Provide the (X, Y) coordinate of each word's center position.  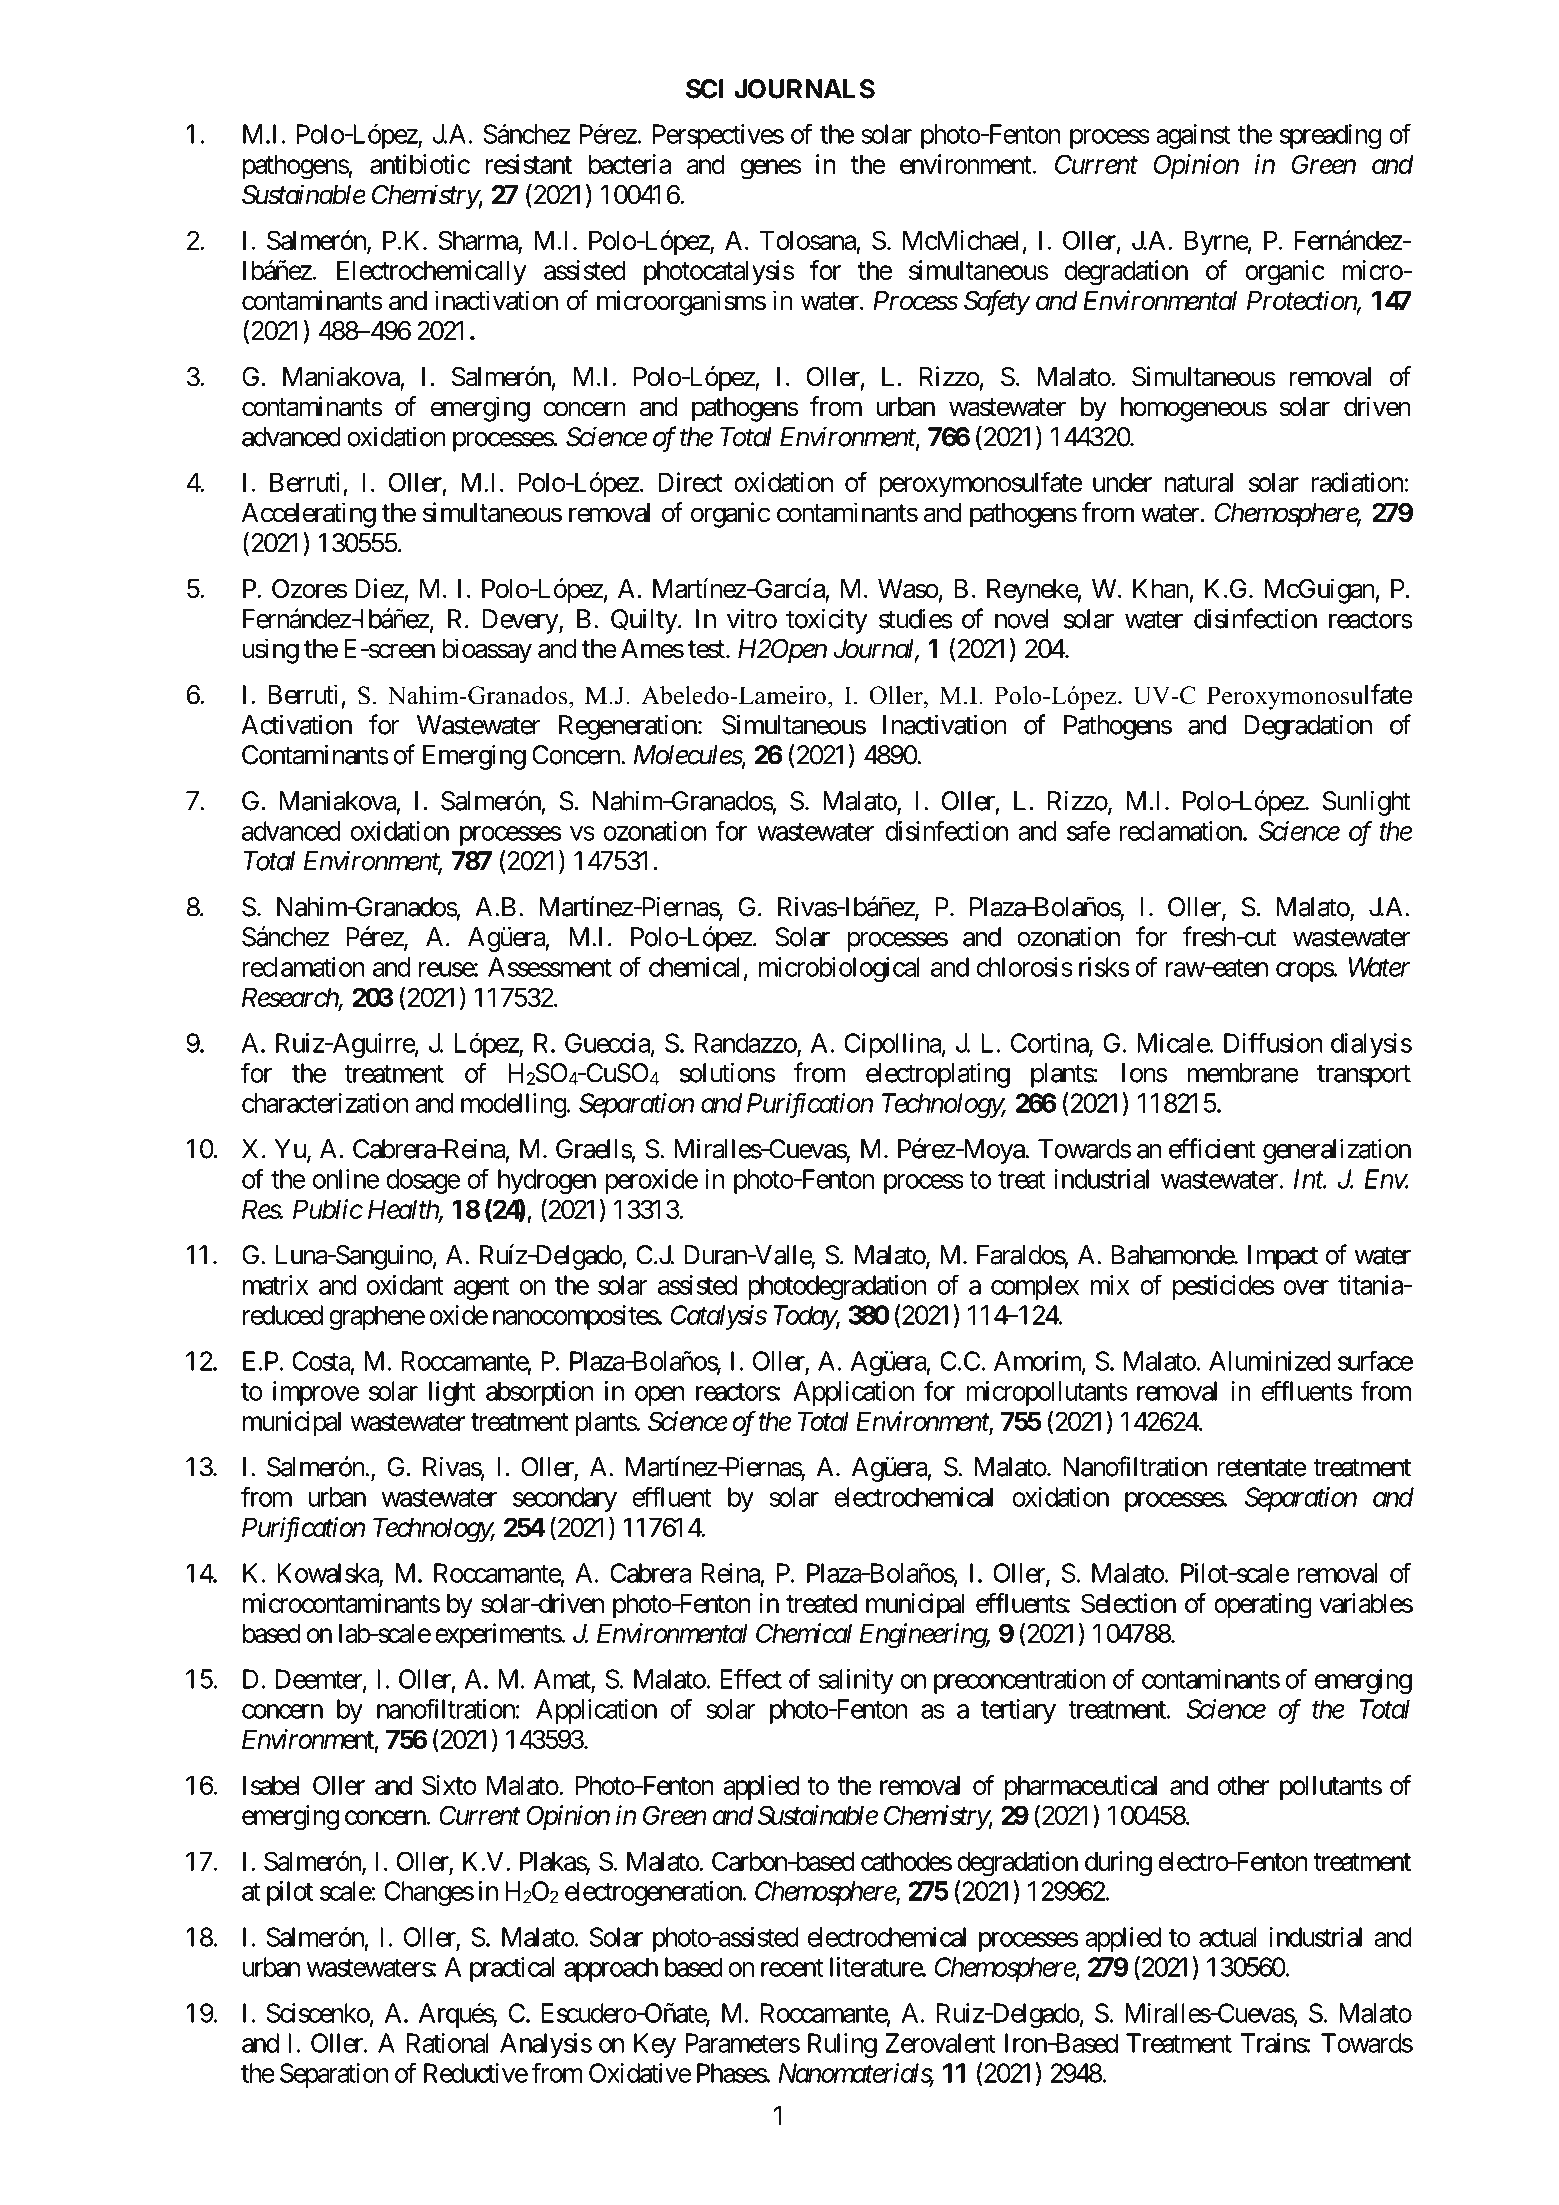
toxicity (827, 621)
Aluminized (1269, 1361)
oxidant (405, 1285)
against (1193, 136)
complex (1035, 1287)
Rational (447, 2043)
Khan (1160, 589)
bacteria (630, 164)
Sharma (478, 241)
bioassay (487, 651)
